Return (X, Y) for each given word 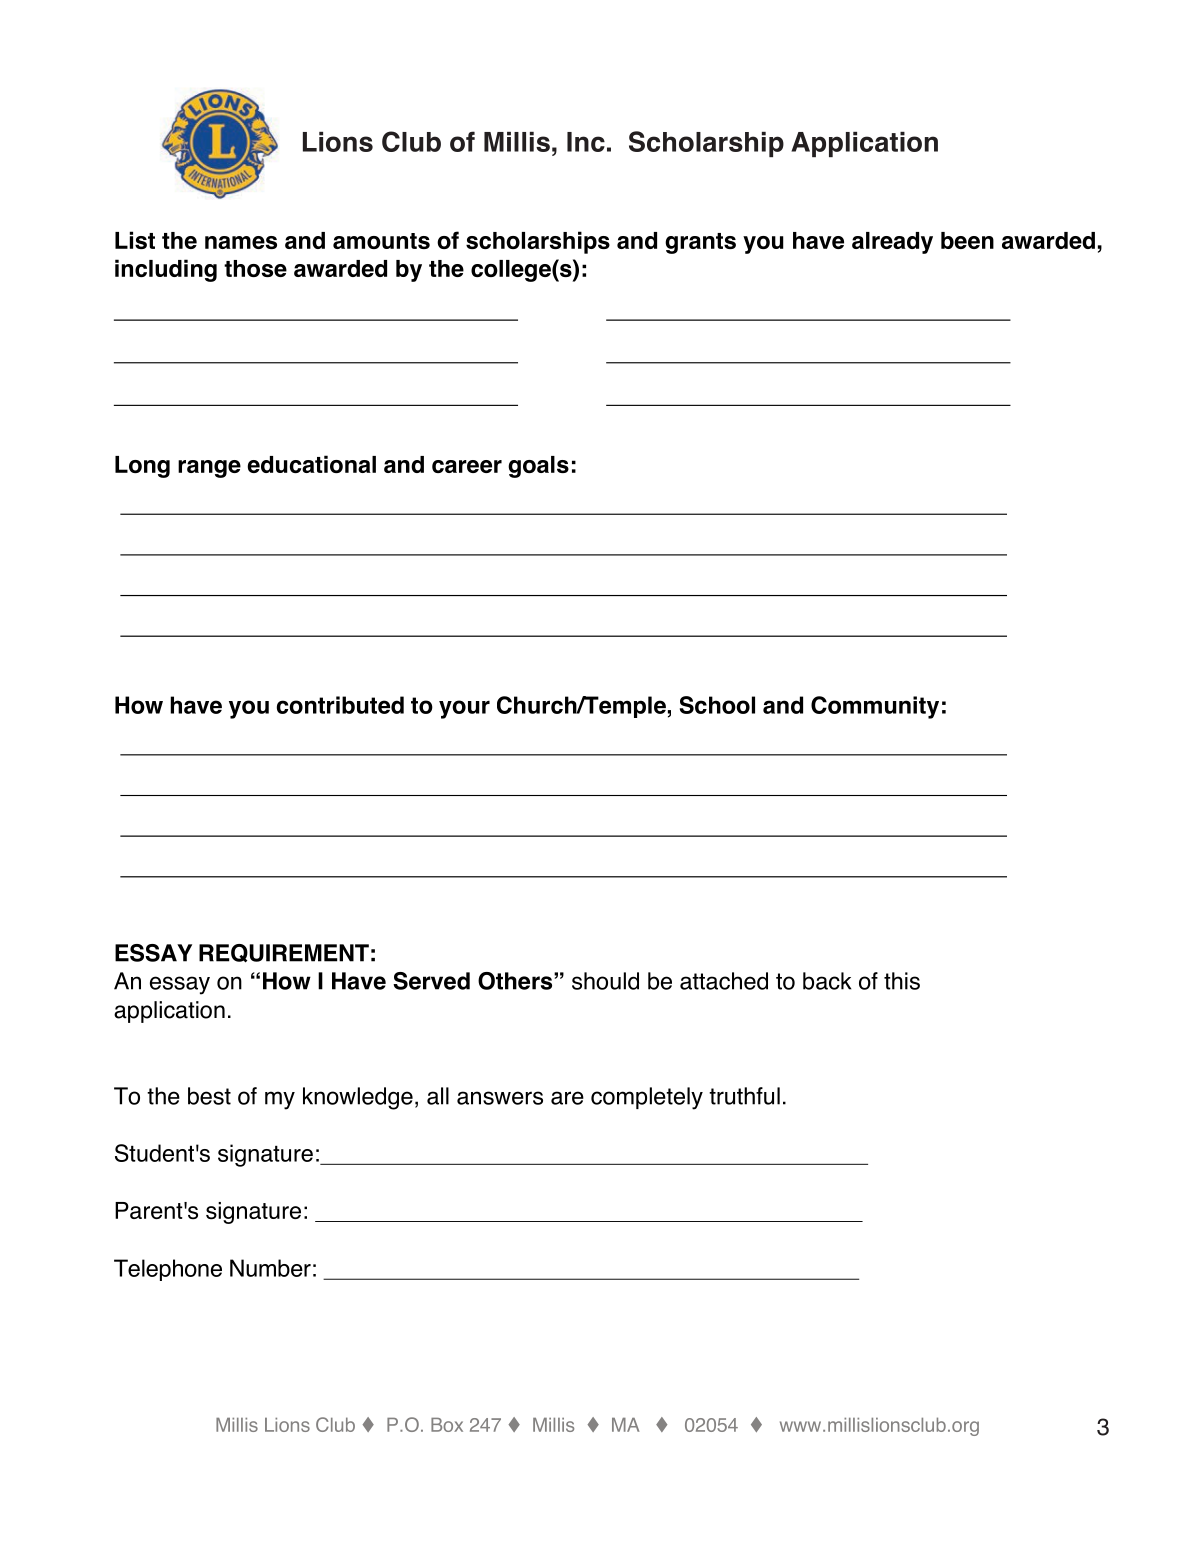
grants (700, 243)
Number (270, 1268)
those (255, 268)
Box (447, 1425)
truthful (744, 1096)
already (892, 243)
